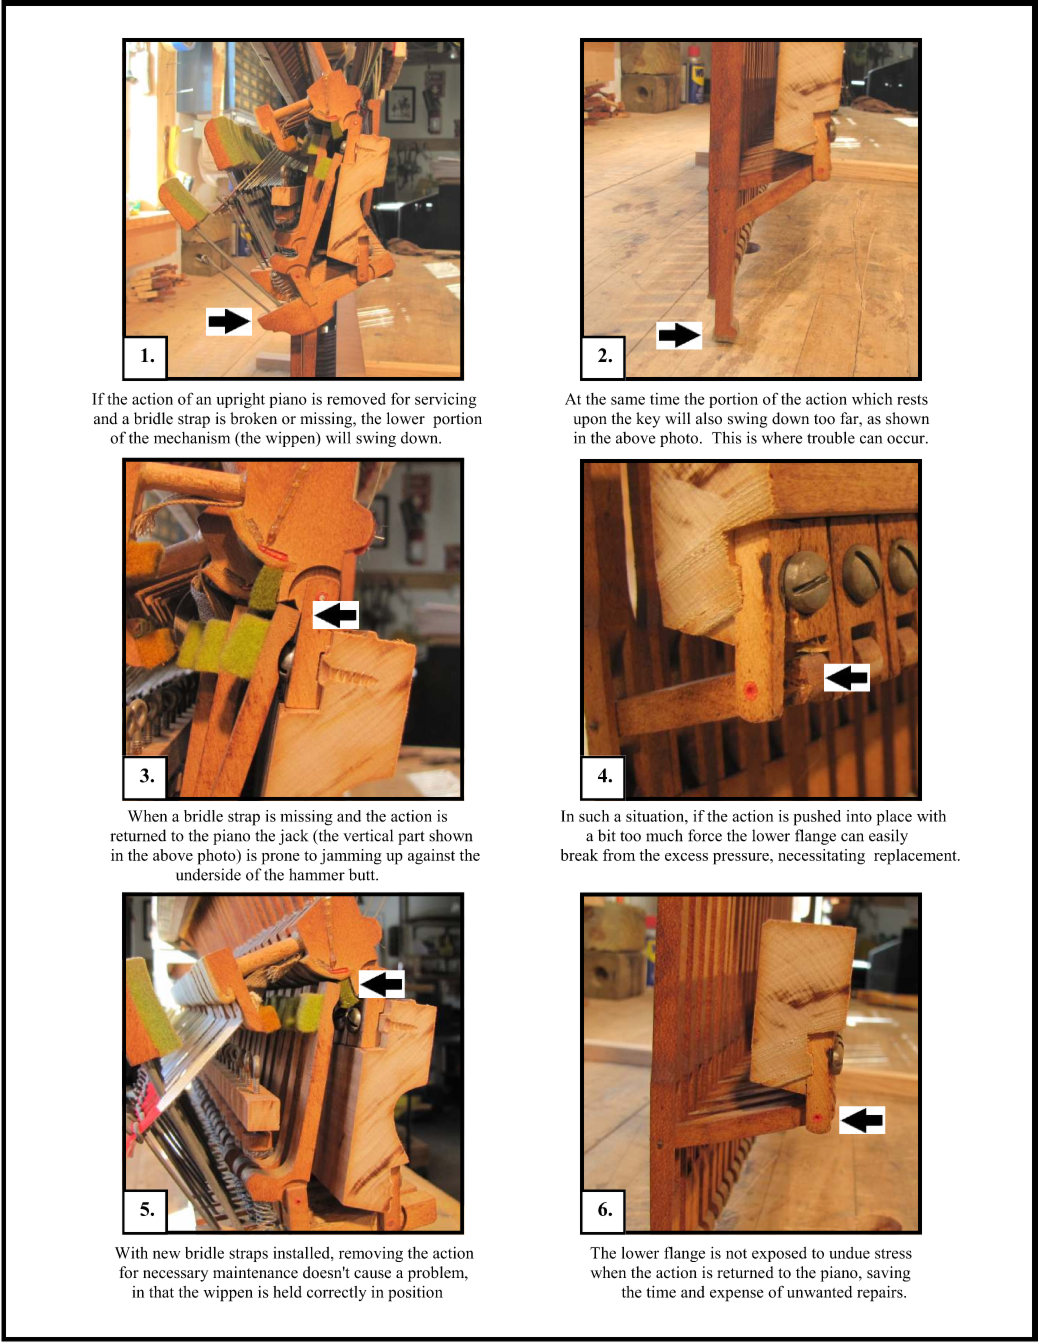 The image size is (1038, 1343). Describe the element at coordinates (849, 1253) in the screenshot. I see `undue` at that location.
